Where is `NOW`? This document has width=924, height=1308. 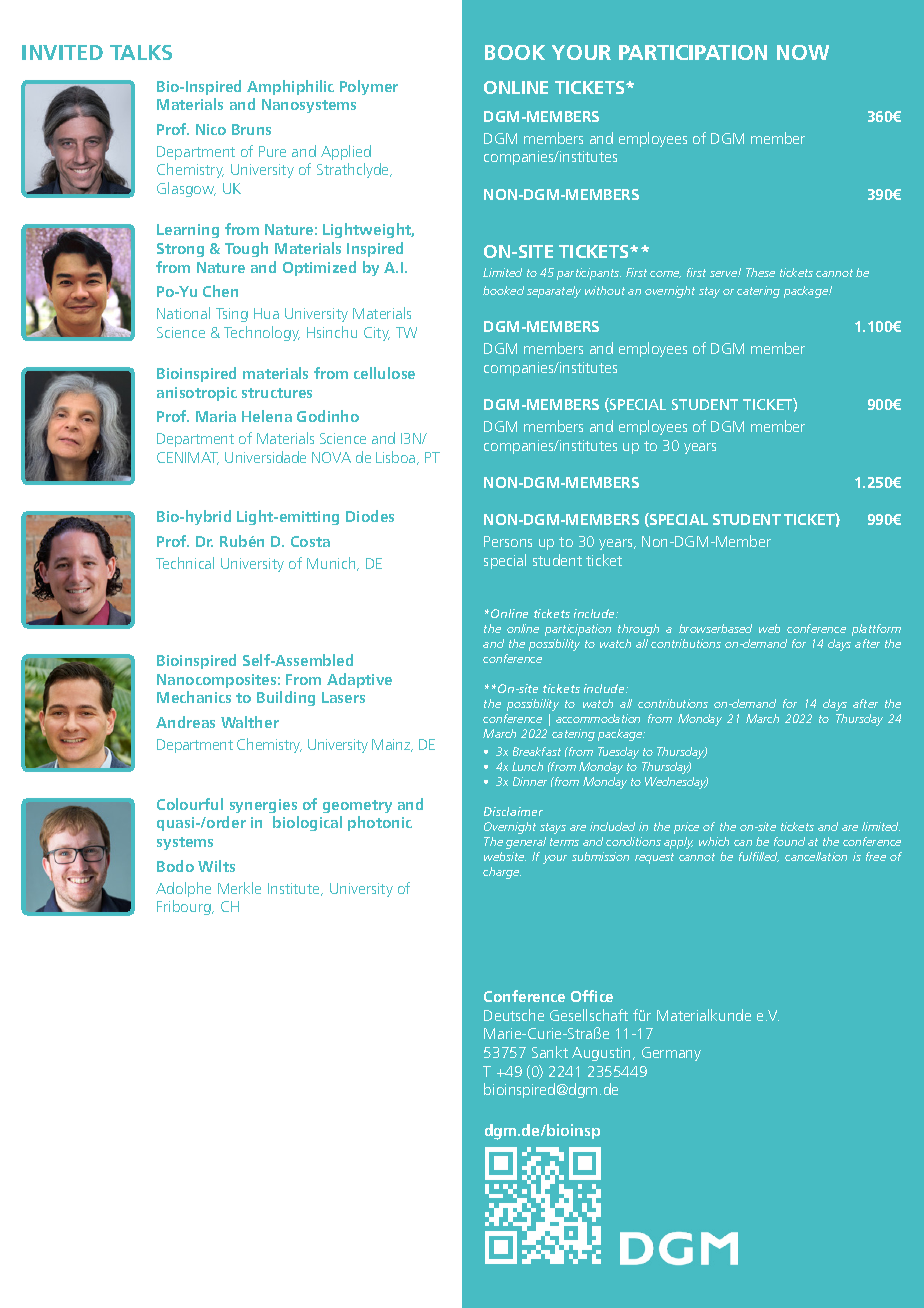
NOW is located at coordinates (803, 52).
